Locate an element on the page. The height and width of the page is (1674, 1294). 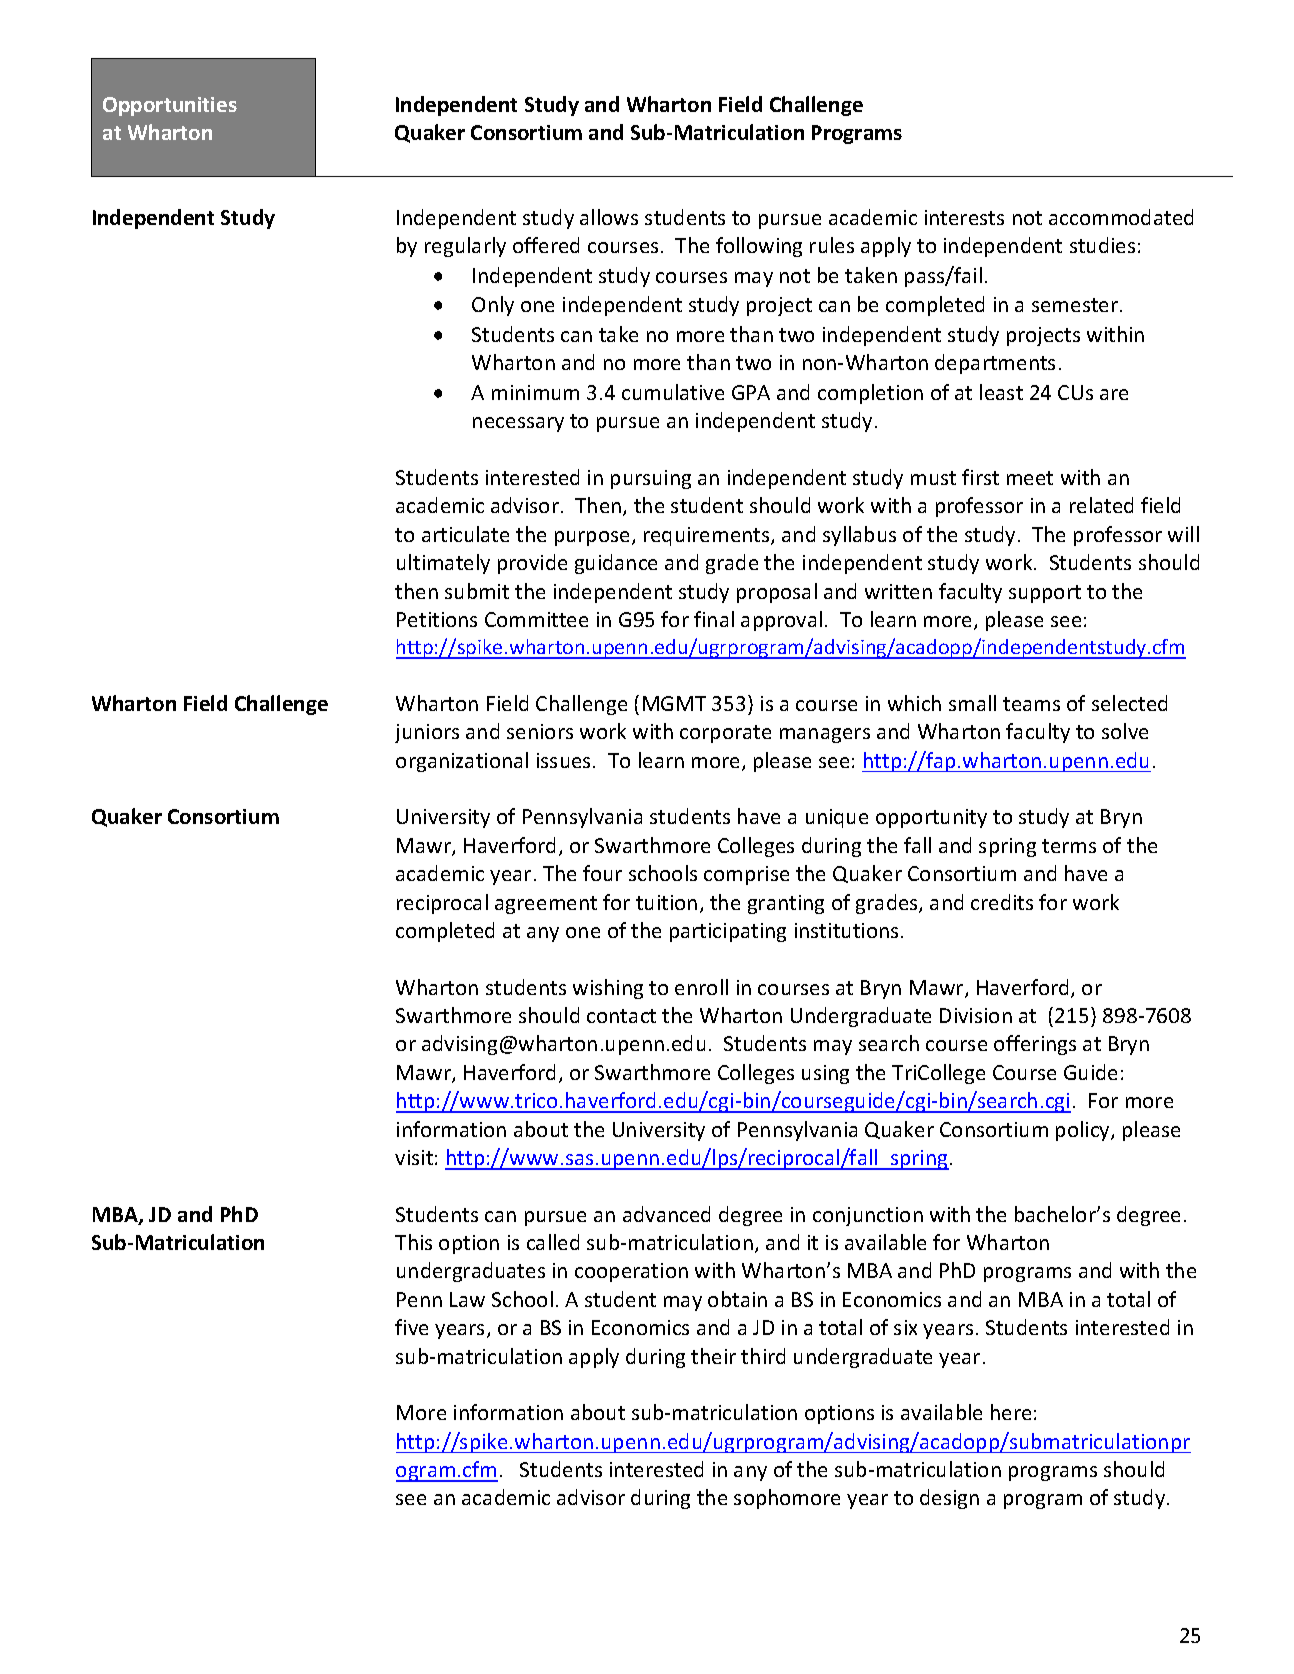
allows is located at coordinates (609, 217).
